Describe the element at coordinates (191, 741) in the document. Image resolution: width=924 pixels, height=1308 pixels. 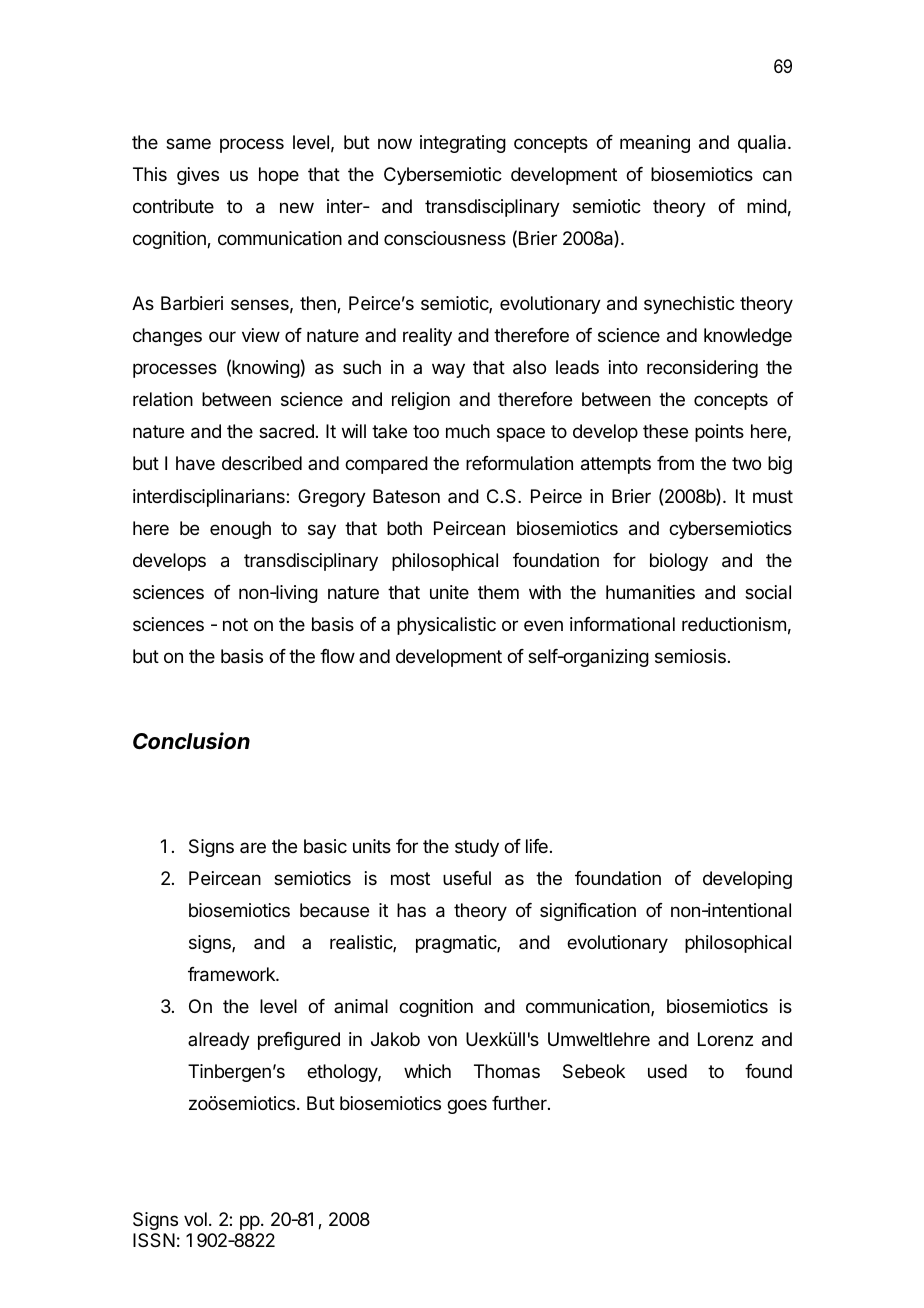
I see `Conclusion` at that location.
